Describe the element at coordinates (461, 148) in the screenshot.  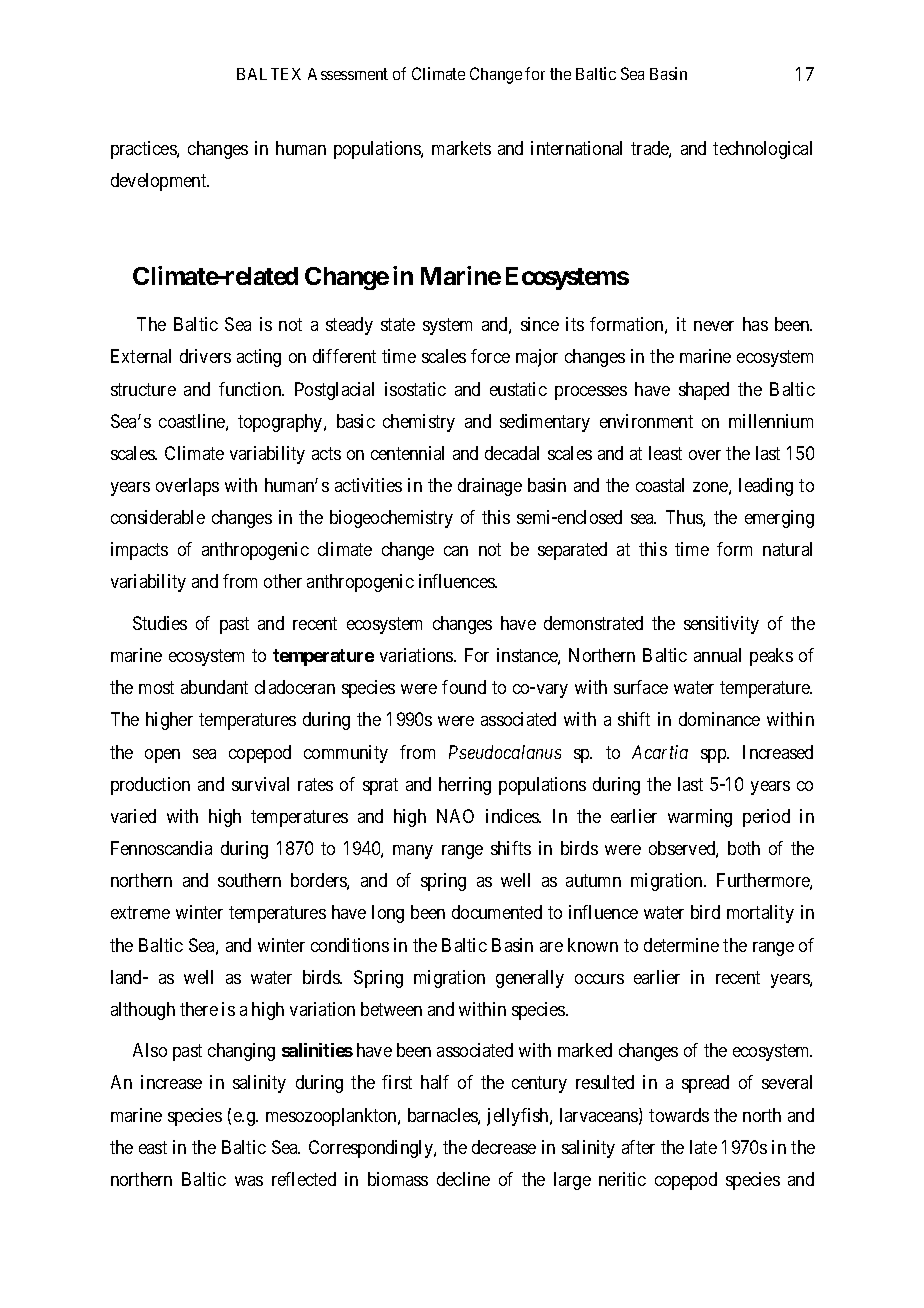
I see `markets` at that location.
